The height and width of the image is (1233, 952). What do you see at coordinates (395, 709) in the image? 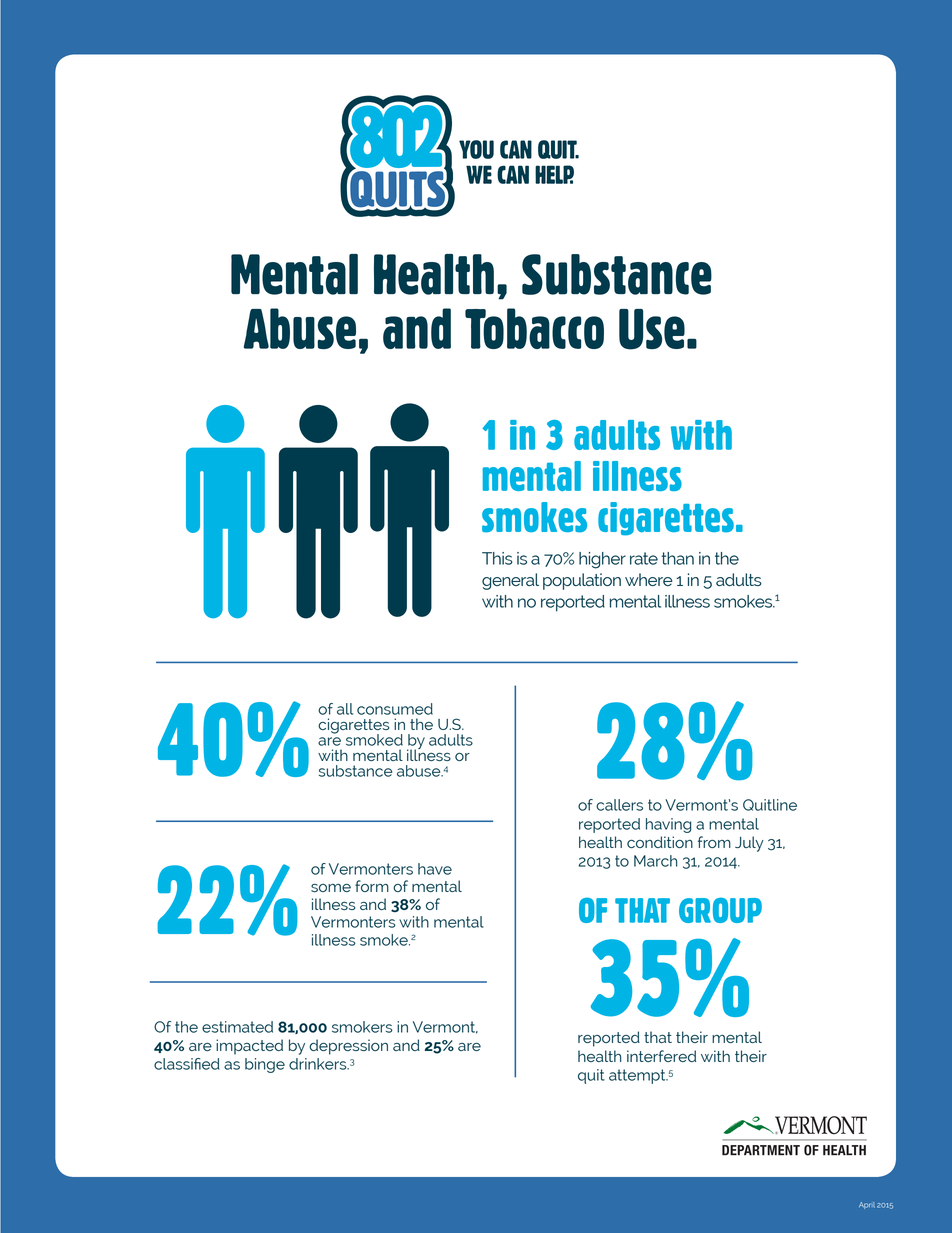
I see `consumed` at bounding box center [395, 709].
